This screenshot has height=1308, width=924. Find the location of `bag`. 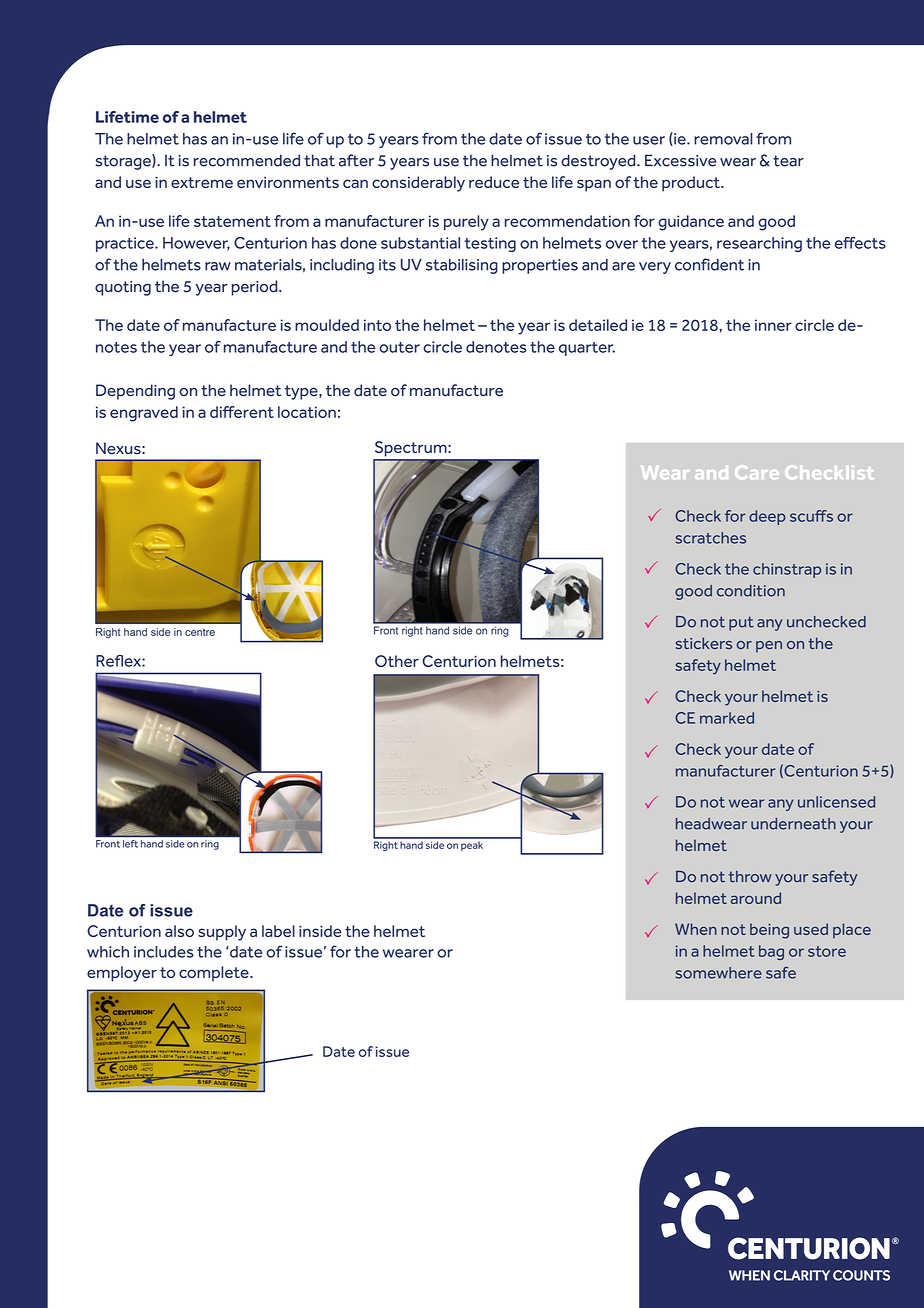

bag is located at coordinates (771, 952).
